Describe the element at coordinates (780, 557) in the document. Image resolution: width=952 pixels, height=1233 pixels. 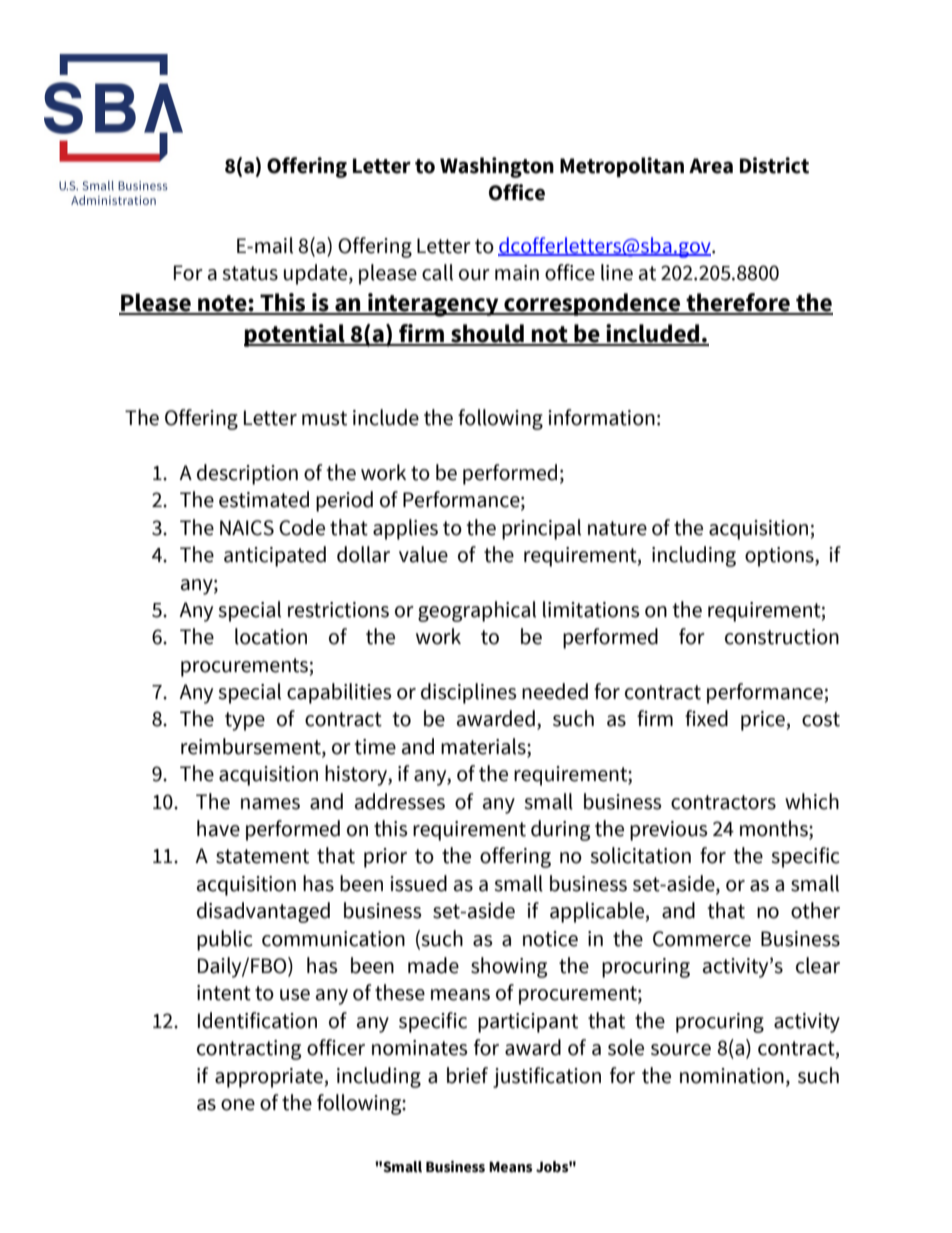
I see `options` at that location.
